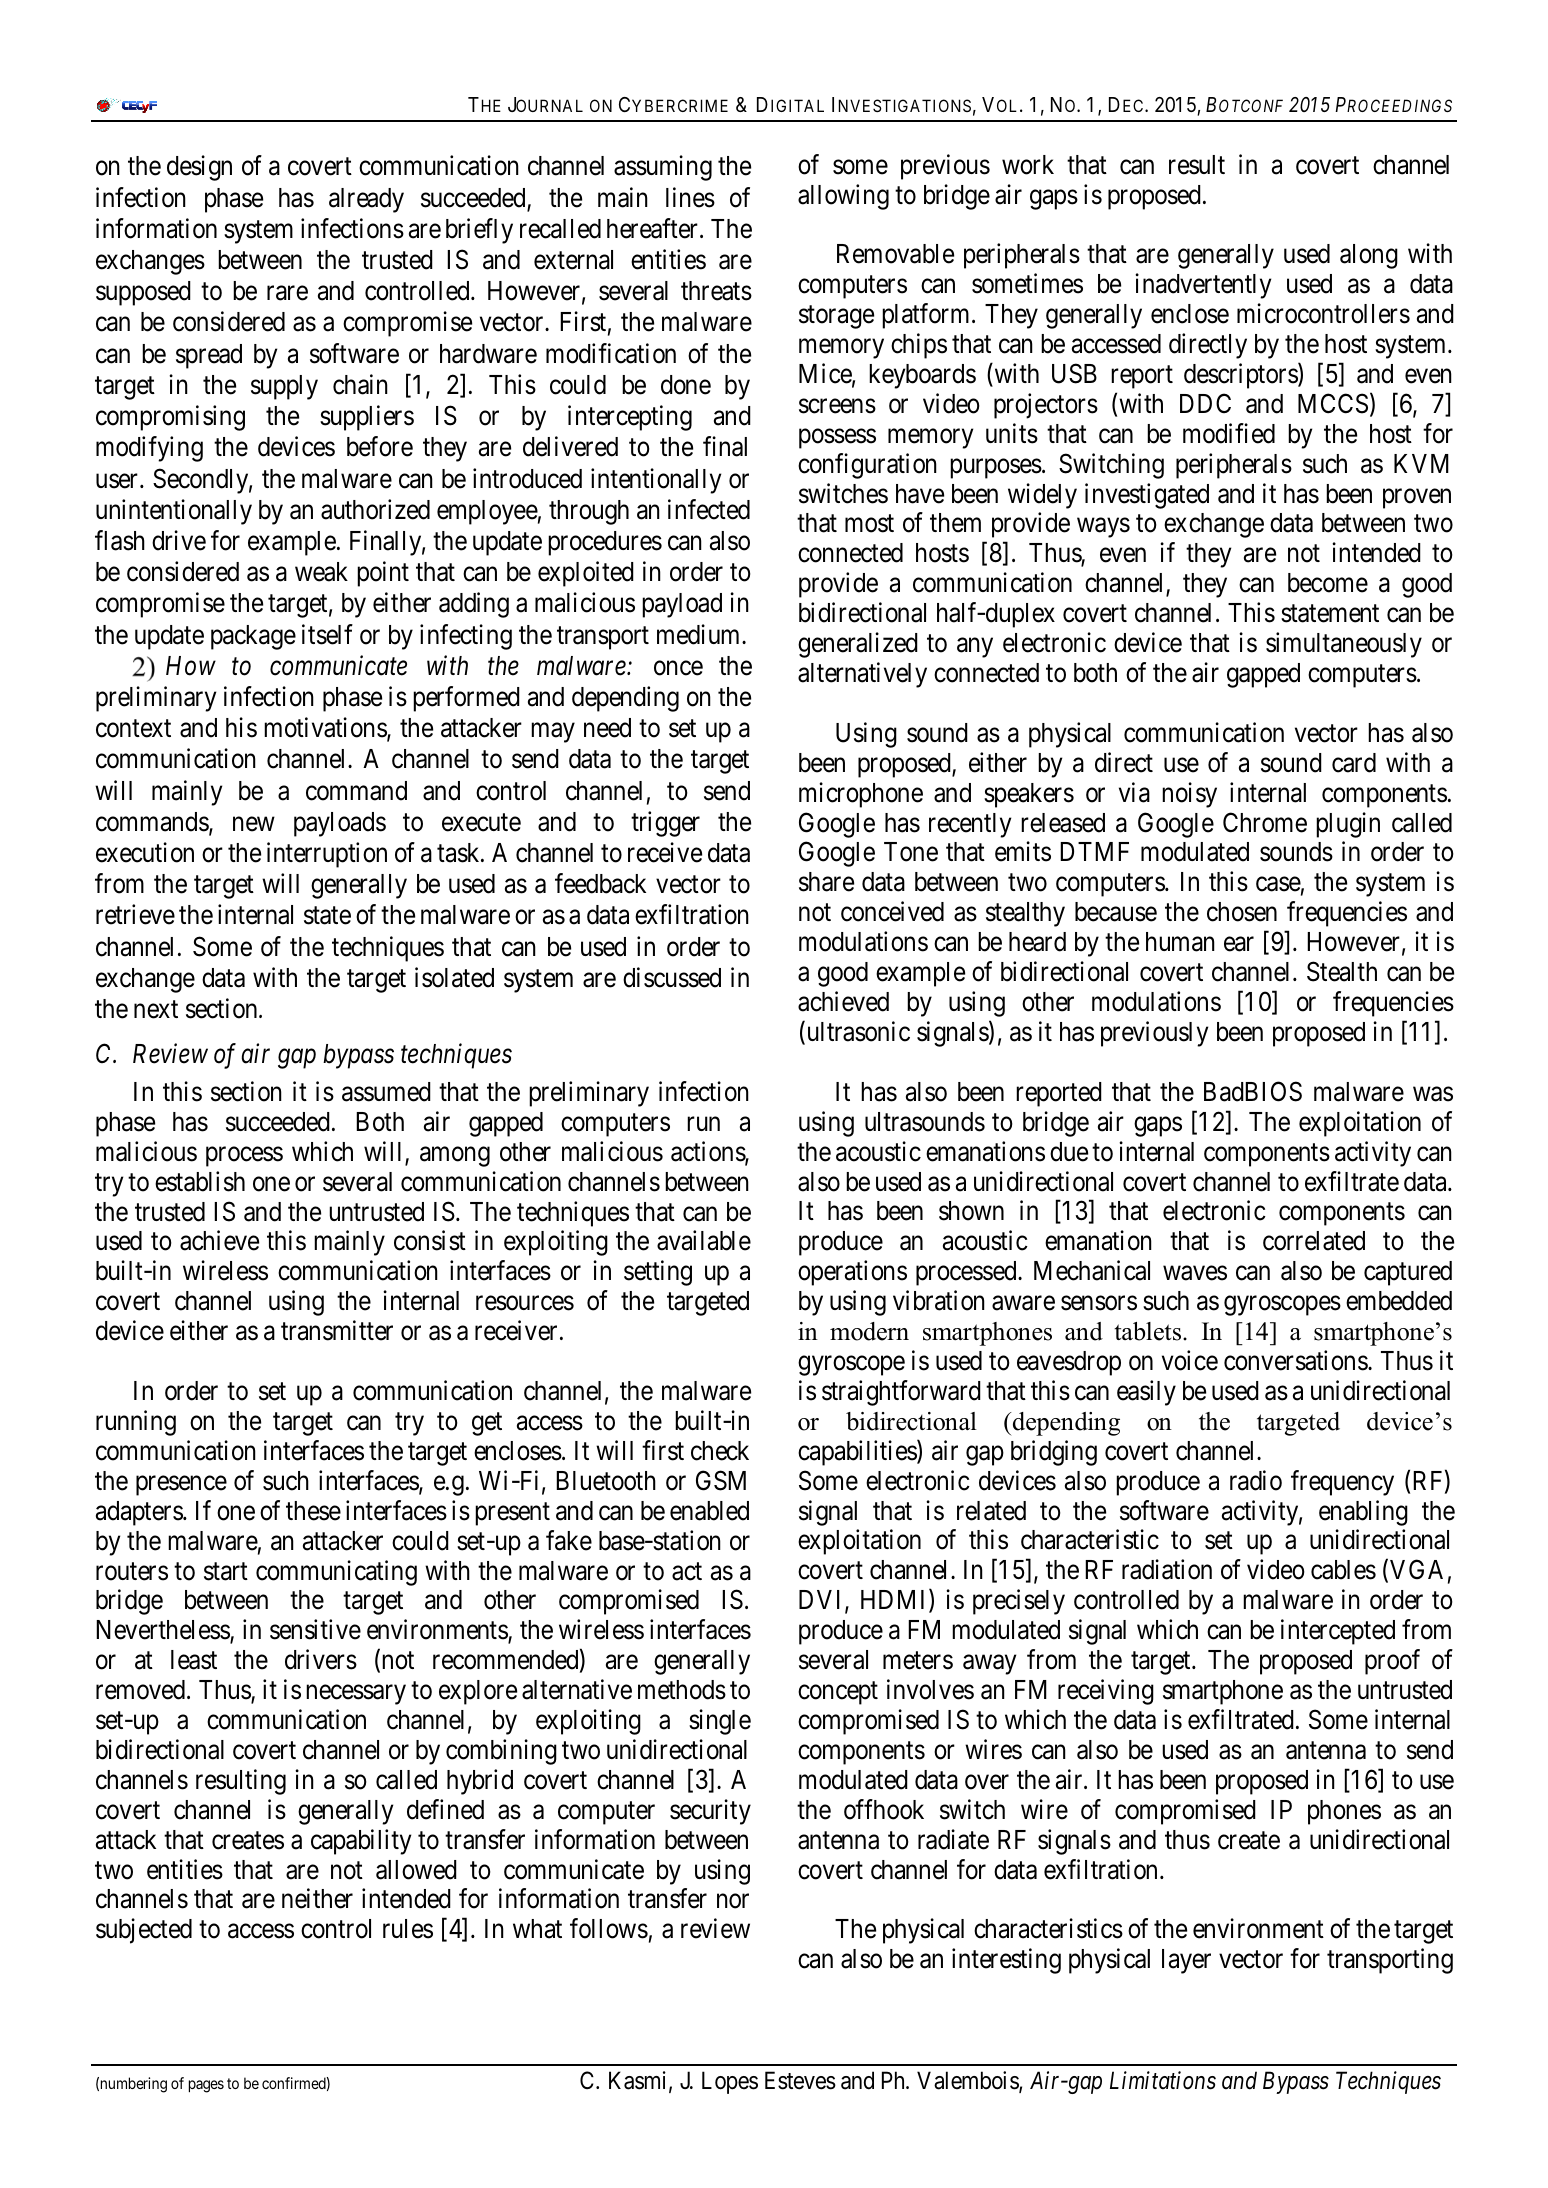 This screenshot has height=2188, width=1548. Describe the element at coordinates (826, 882) in the screenshot. I see `share` at that location.
